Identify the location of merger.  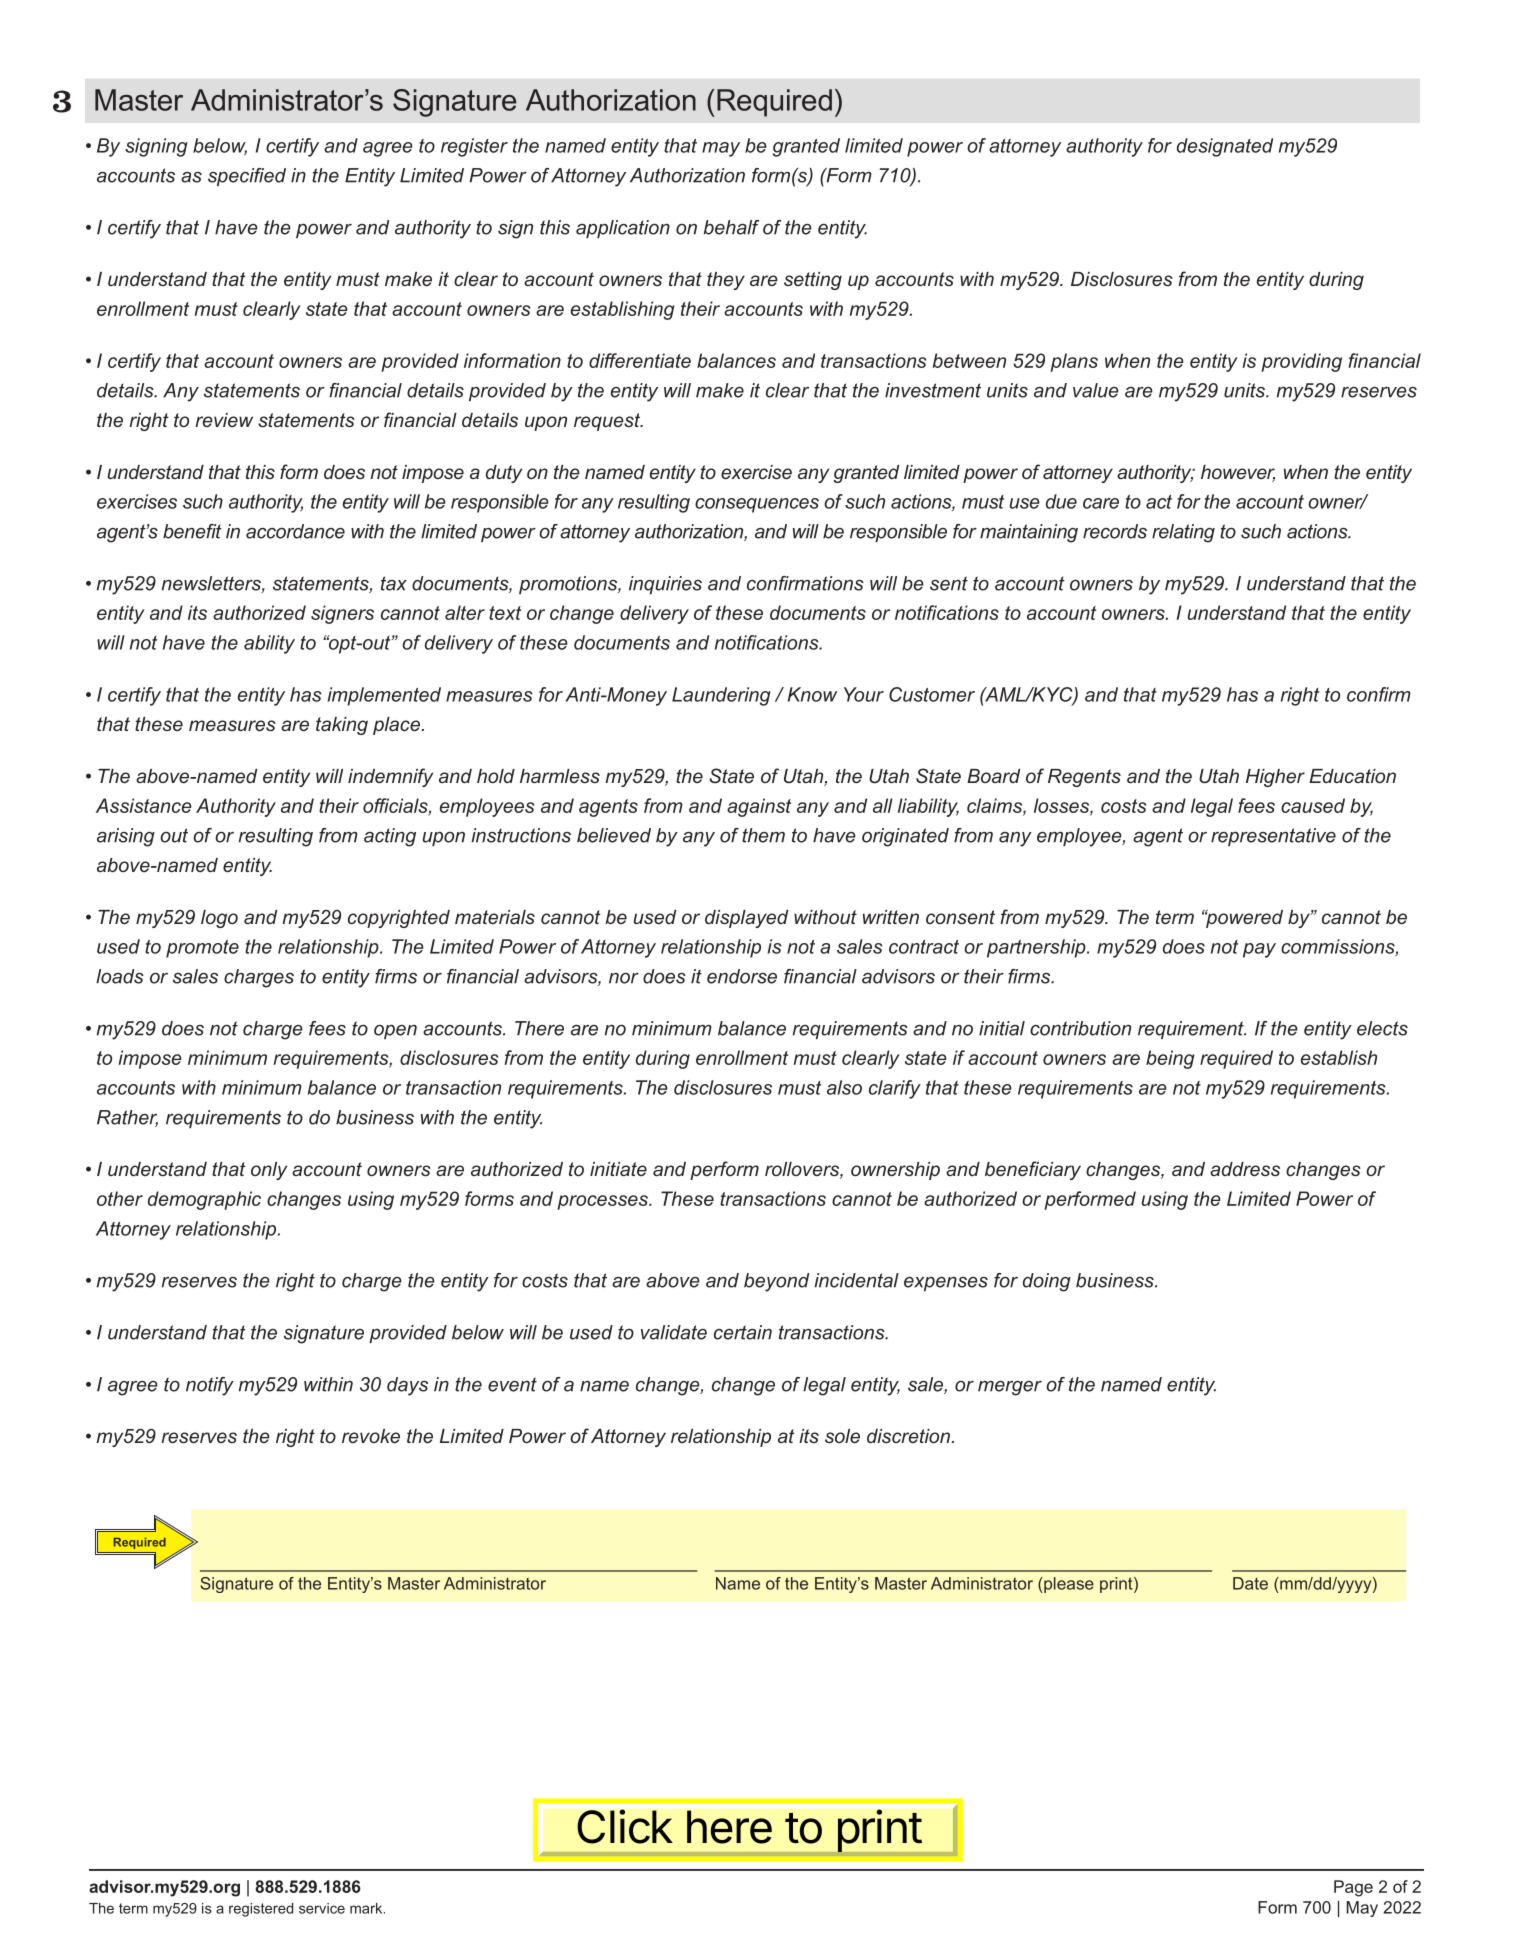
(1010, 1388).
